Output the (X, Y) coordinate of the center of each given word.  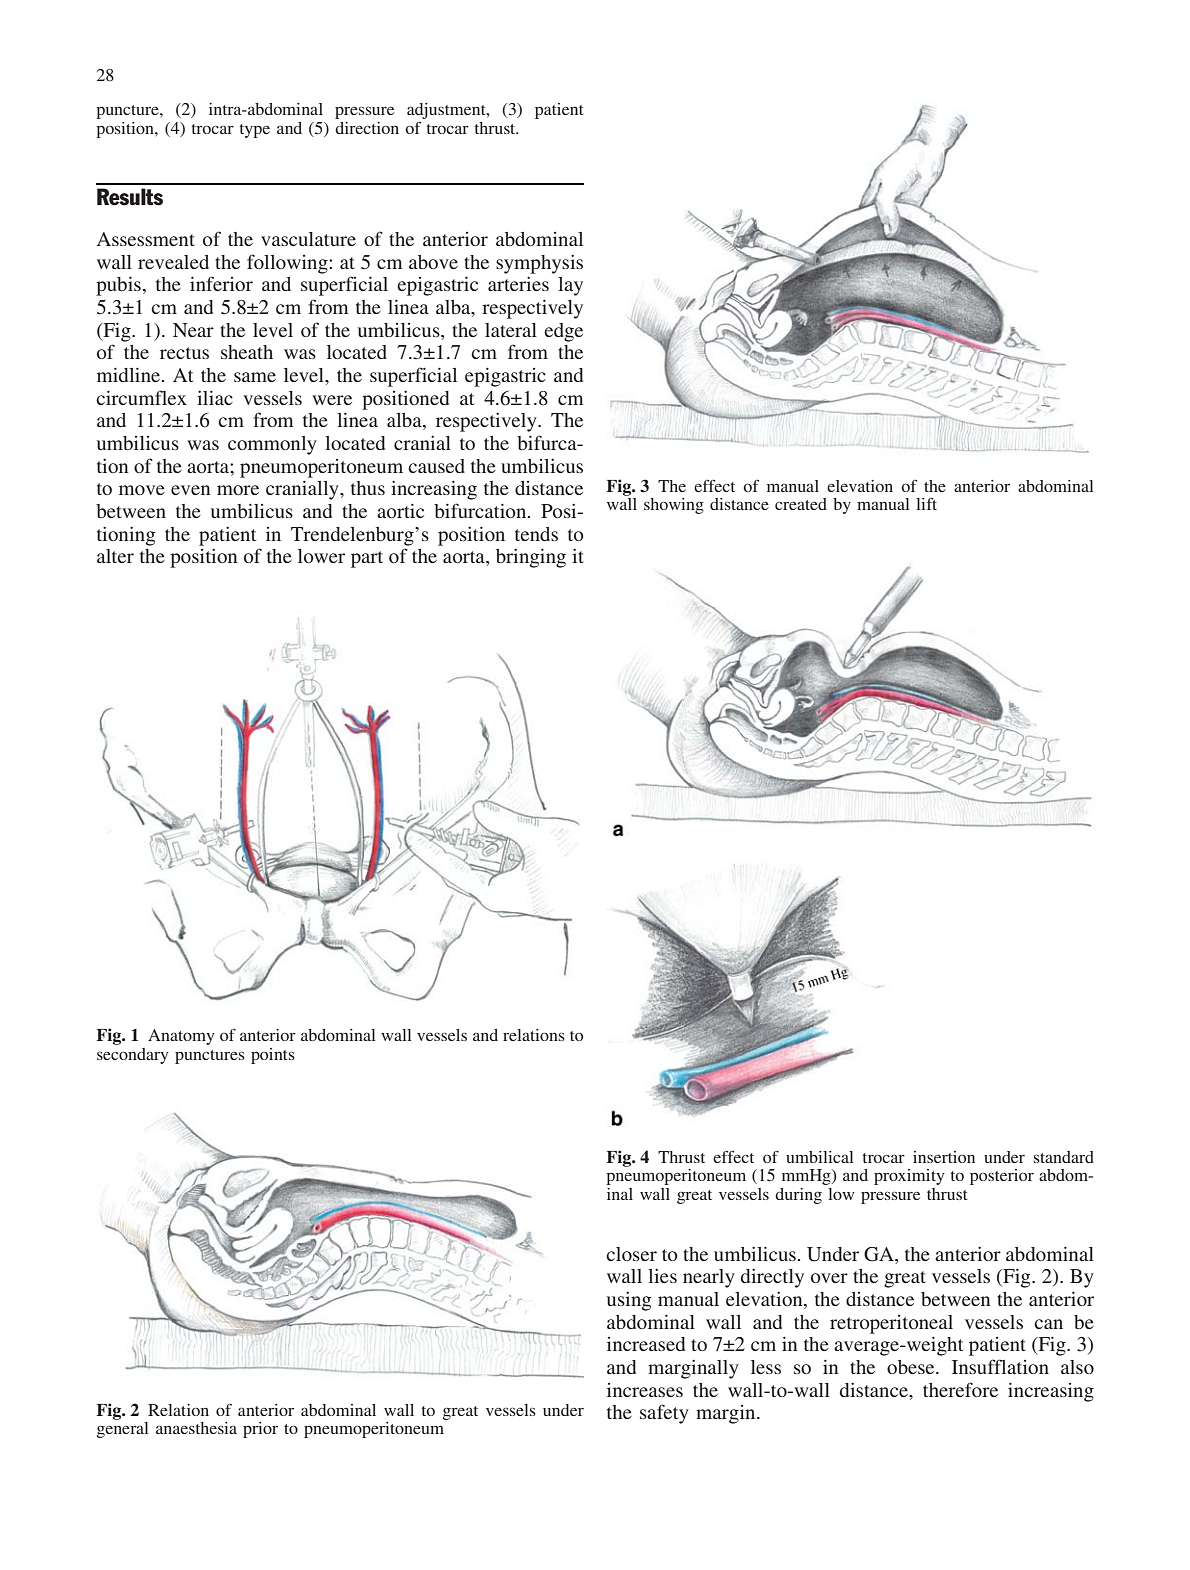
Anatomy (181, 1037)
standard (1064, 1157)
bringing (531, 558)
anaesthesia (196, 1428)
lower (321, 556)
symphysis (539, 264)
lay (570, 286)
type (255, 131)
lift (926, 503)
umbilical (820, 1157)
